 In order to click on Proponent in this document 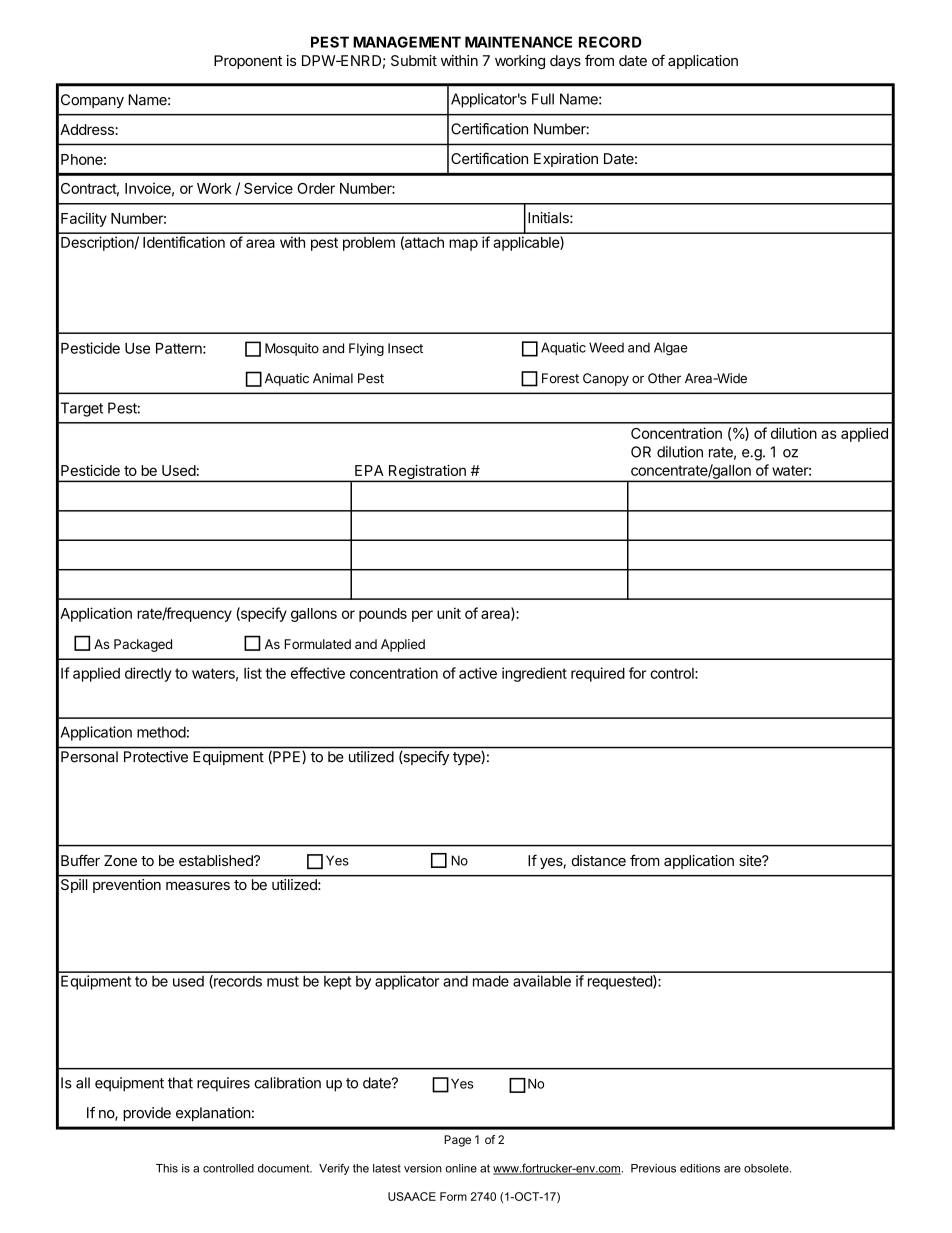, I will do `click(248, 62)`.
